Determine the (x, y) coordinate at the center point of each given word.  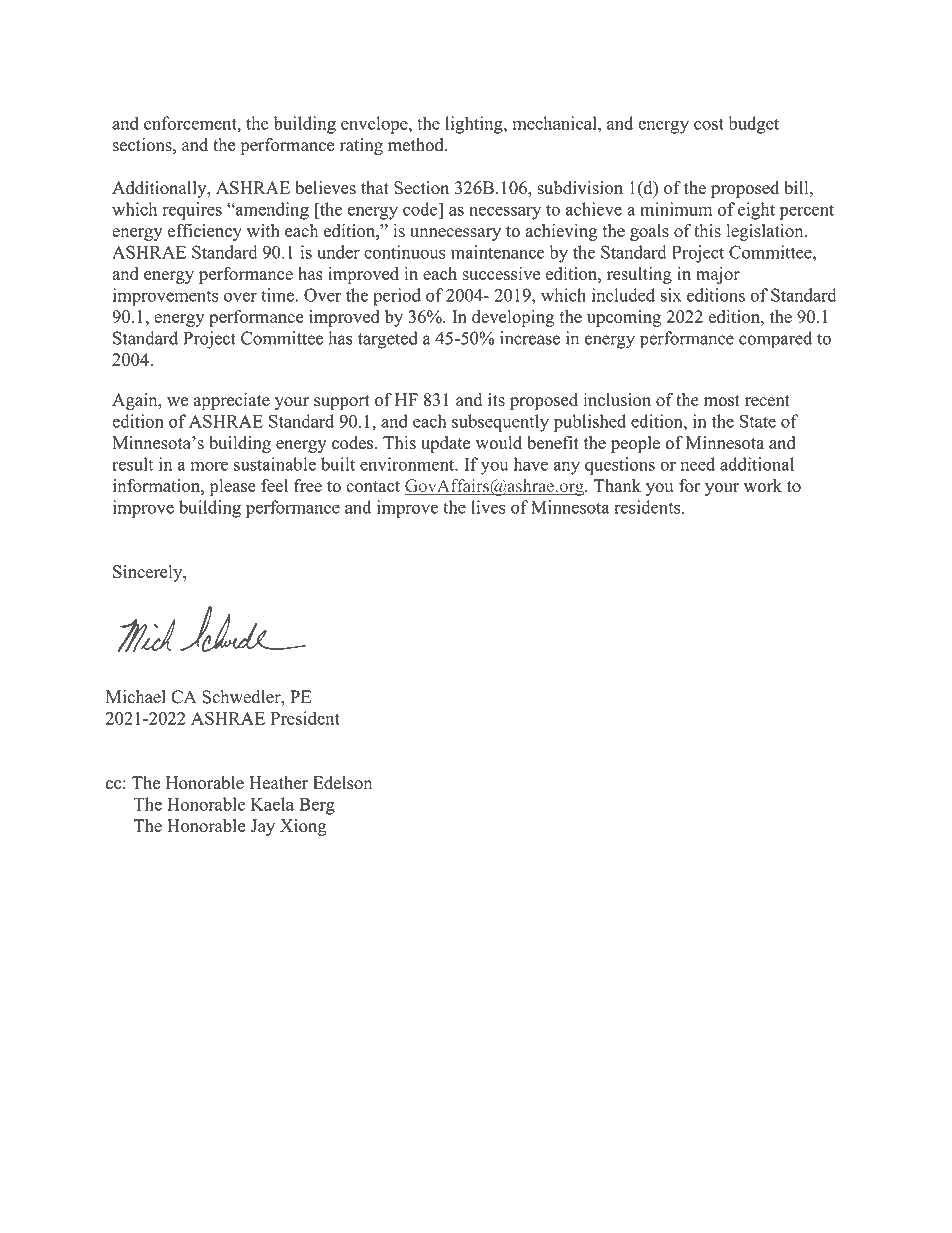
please (232, 487)
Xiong (303, 827)
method (417, 145)
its (496, 400)
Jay (262, 827)
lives (488, 507)
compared (775, 340)
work (763, 486)
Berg (317, 806)
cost (709, 124)
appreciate (232, 401)
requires (192, 211)
